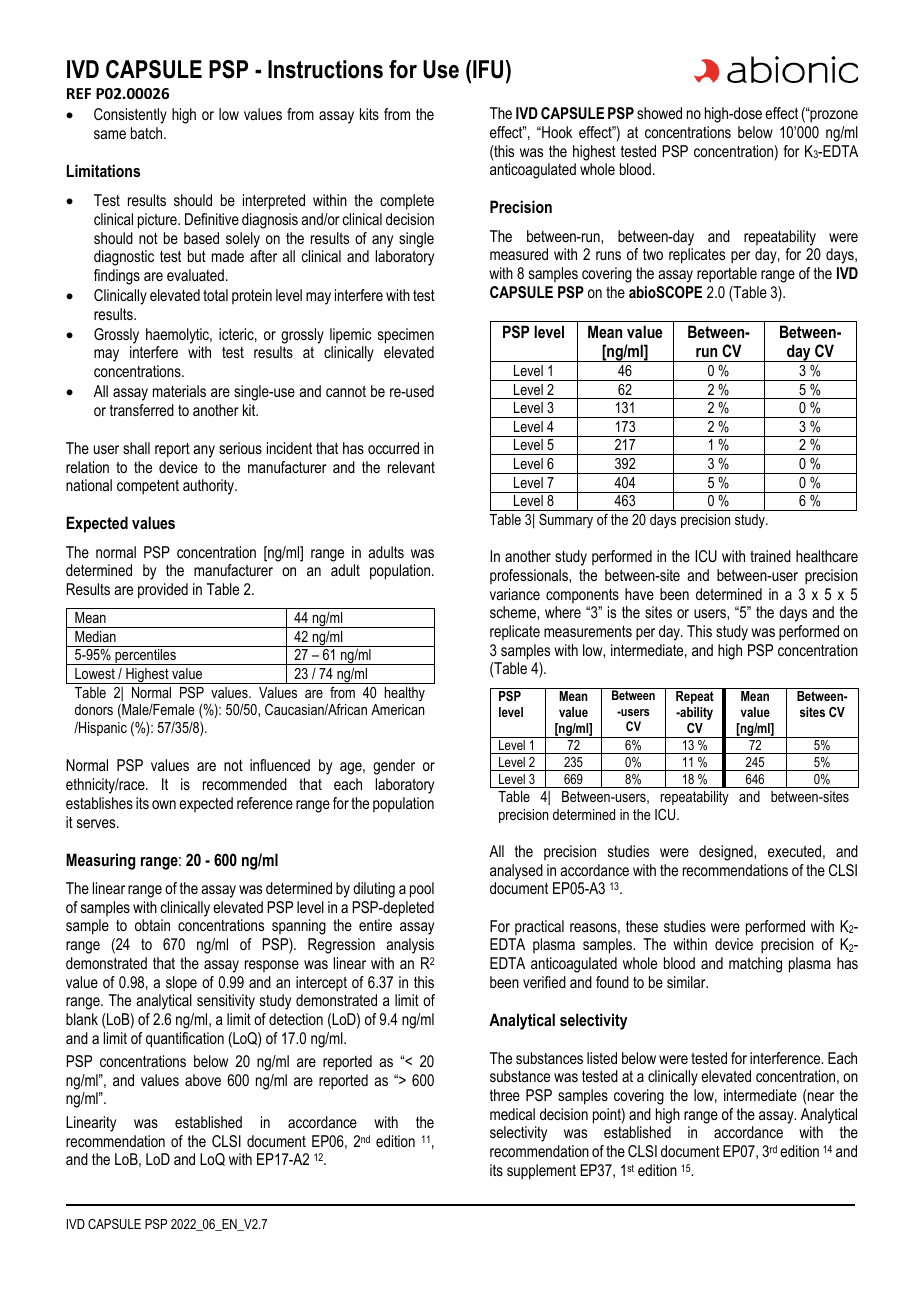  What do you see at coordinates (770, 556) in the screenshot?
I see `trained` at bounding box center [770, 556].
